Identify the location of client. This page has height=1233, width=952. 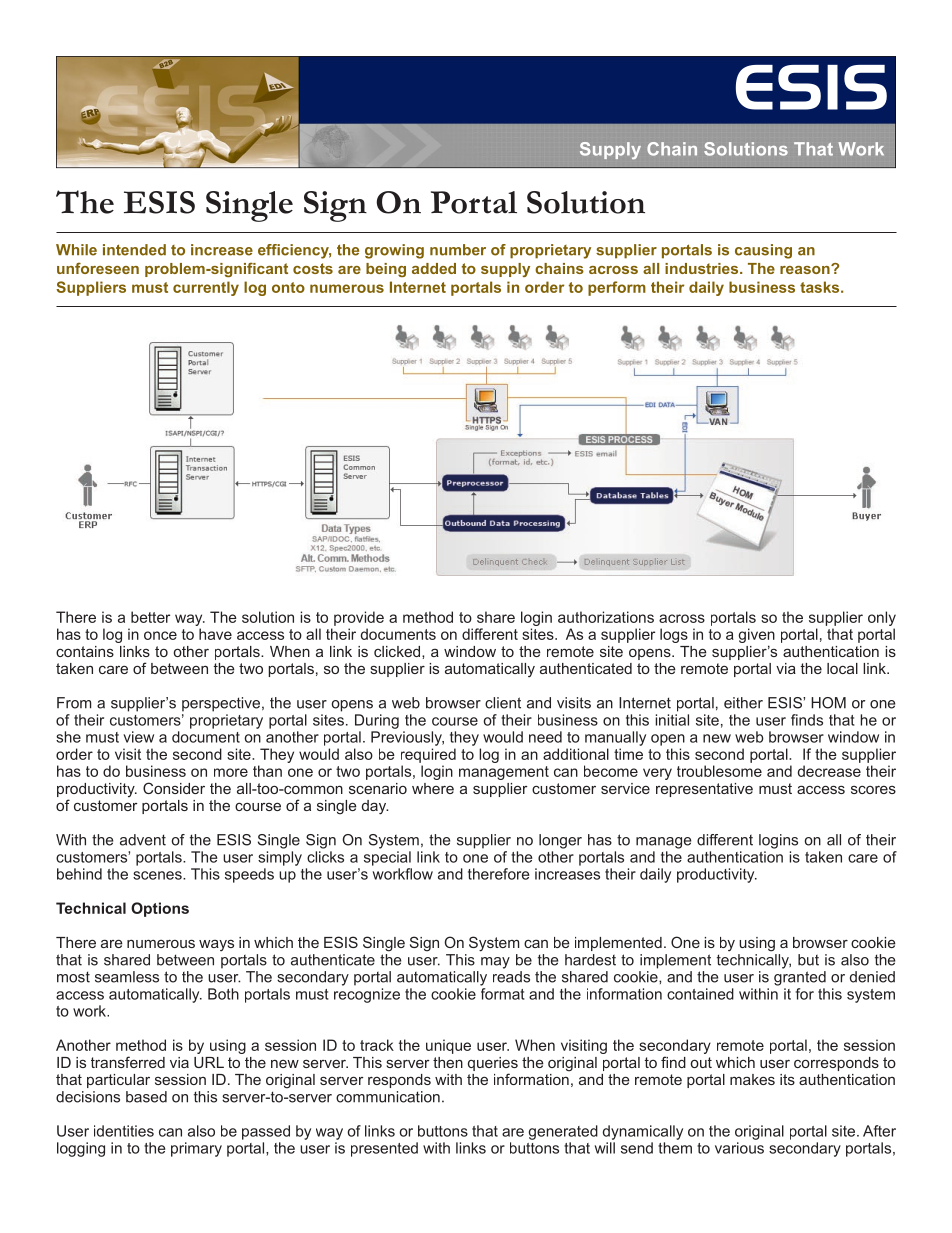
(503, 703).
